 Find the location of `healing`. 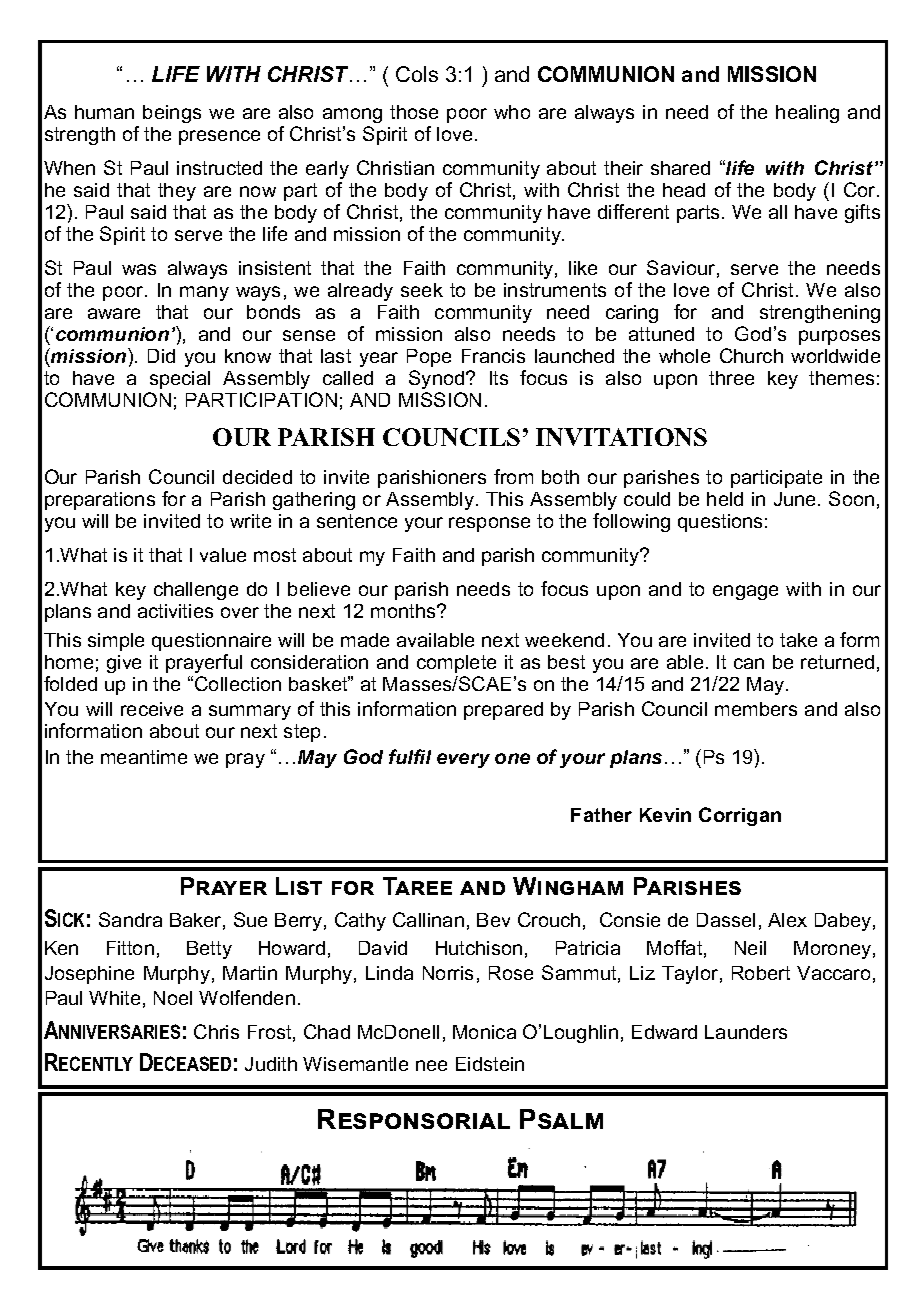

healing is located at coordinates (807, 114).
